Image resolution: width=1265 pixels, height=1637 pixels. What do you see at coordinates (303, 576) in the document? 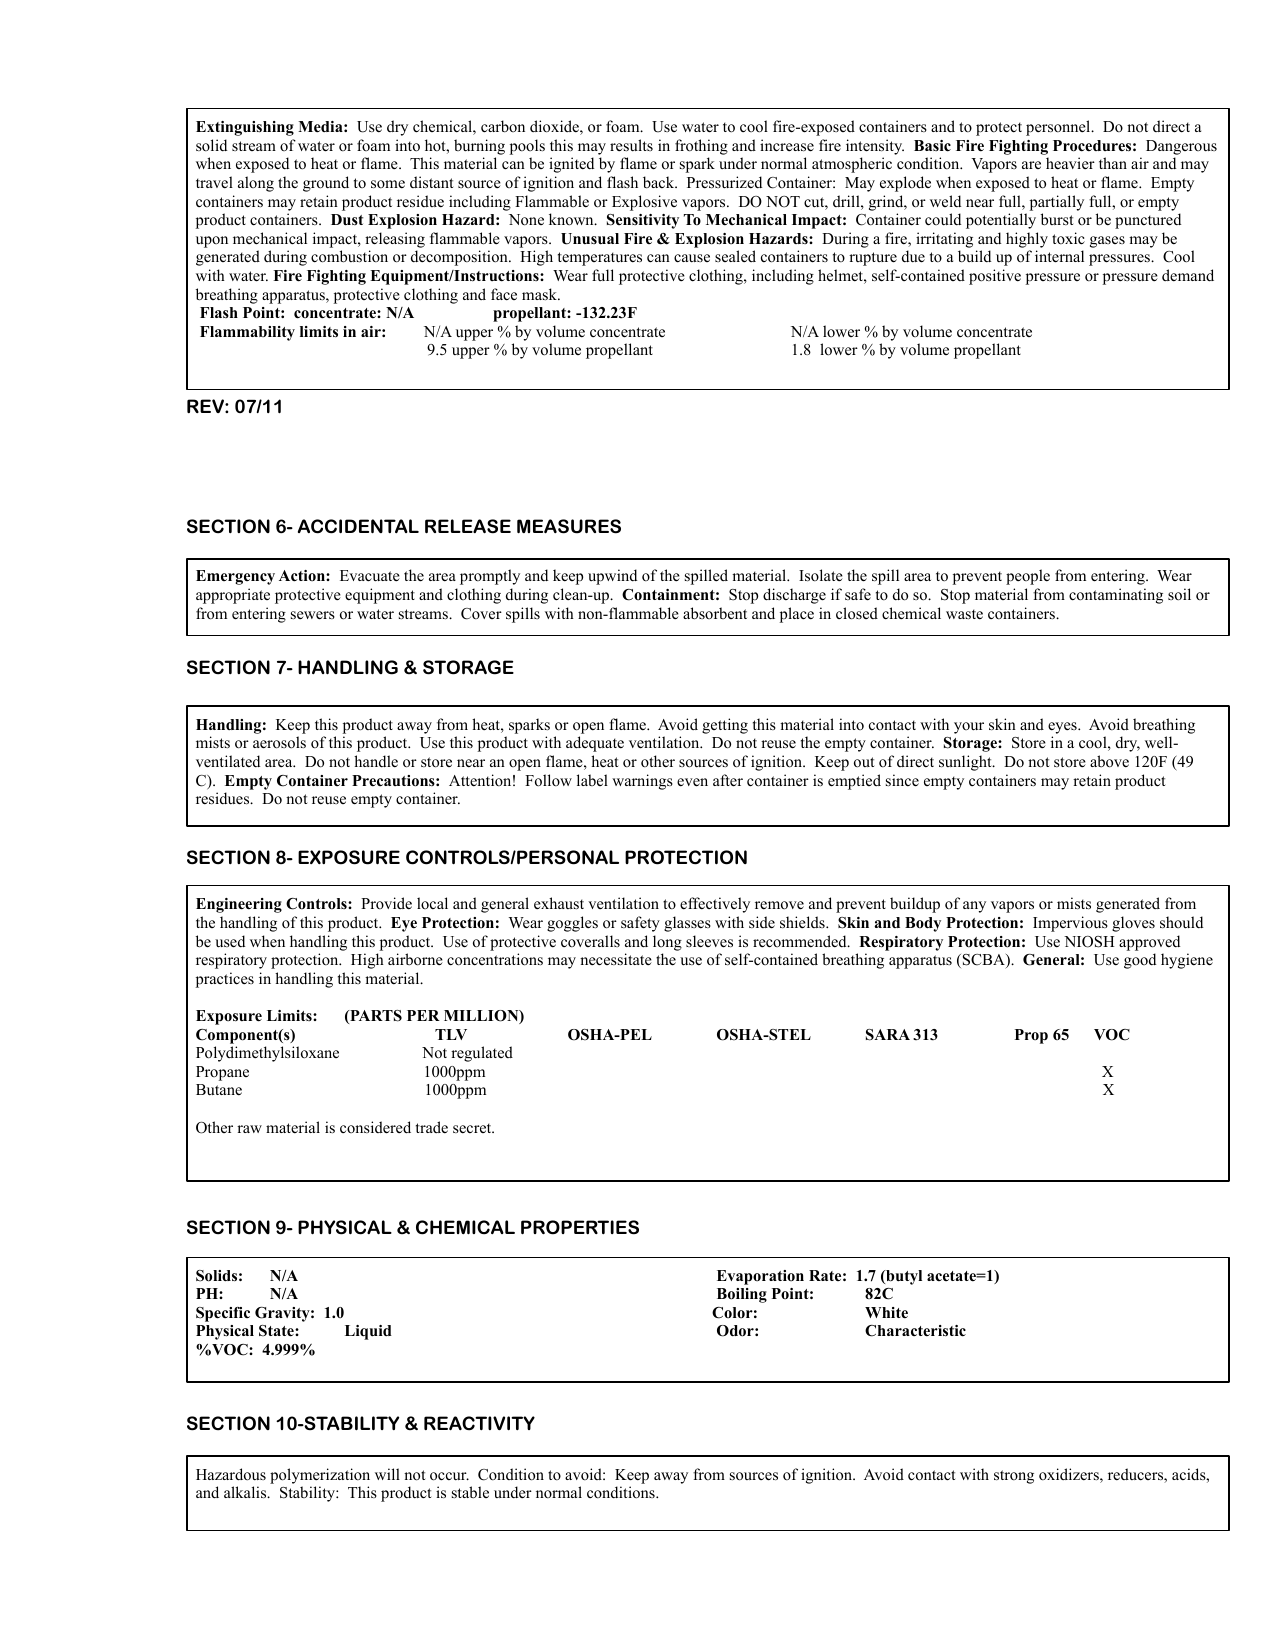
I see `Action` at bounding box center [303, 576].
